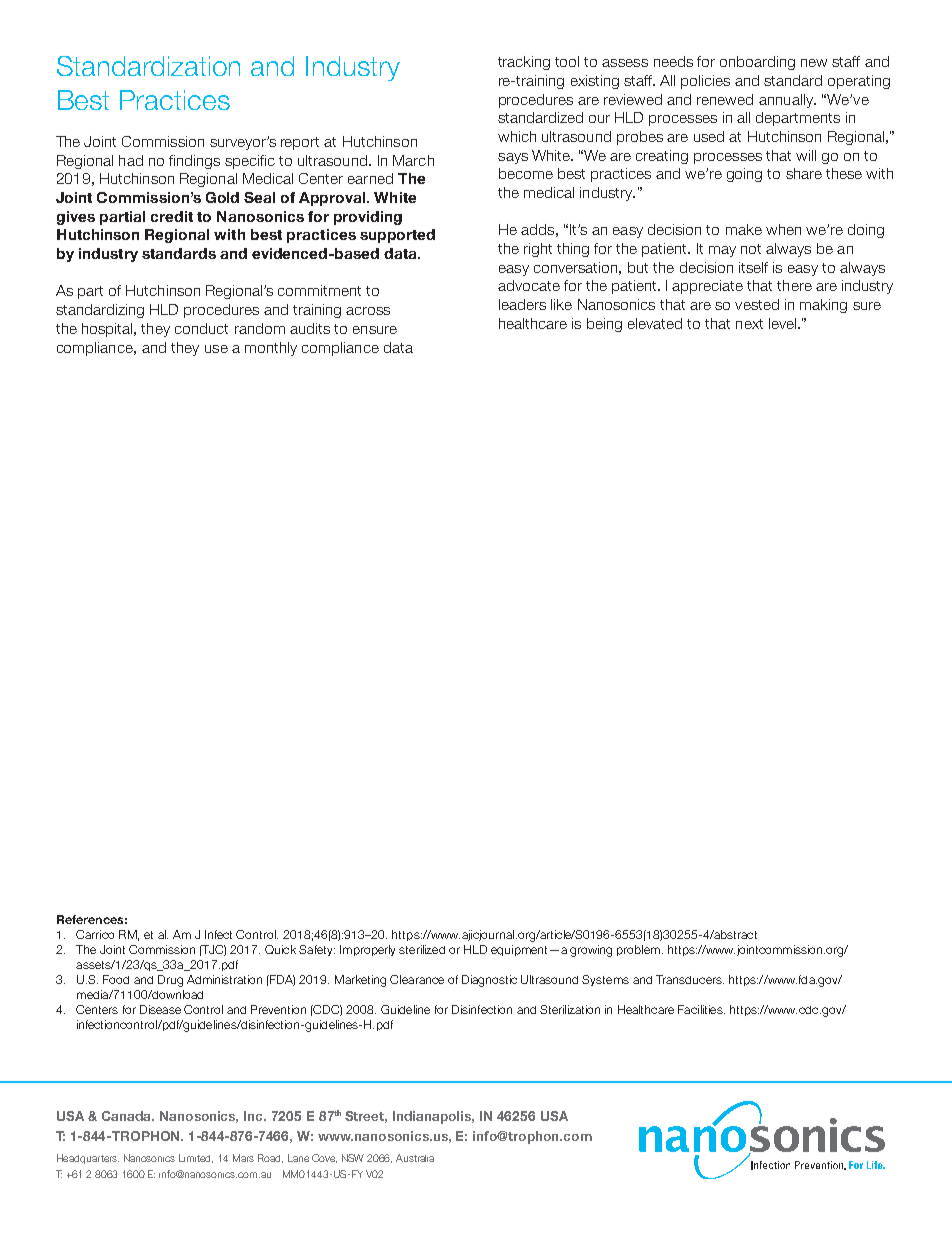 The image size is (952, 1233). What do you see at coordinates (522, 304) in the screenshot?
I see `leaders` at bounding box center [522, 304].
